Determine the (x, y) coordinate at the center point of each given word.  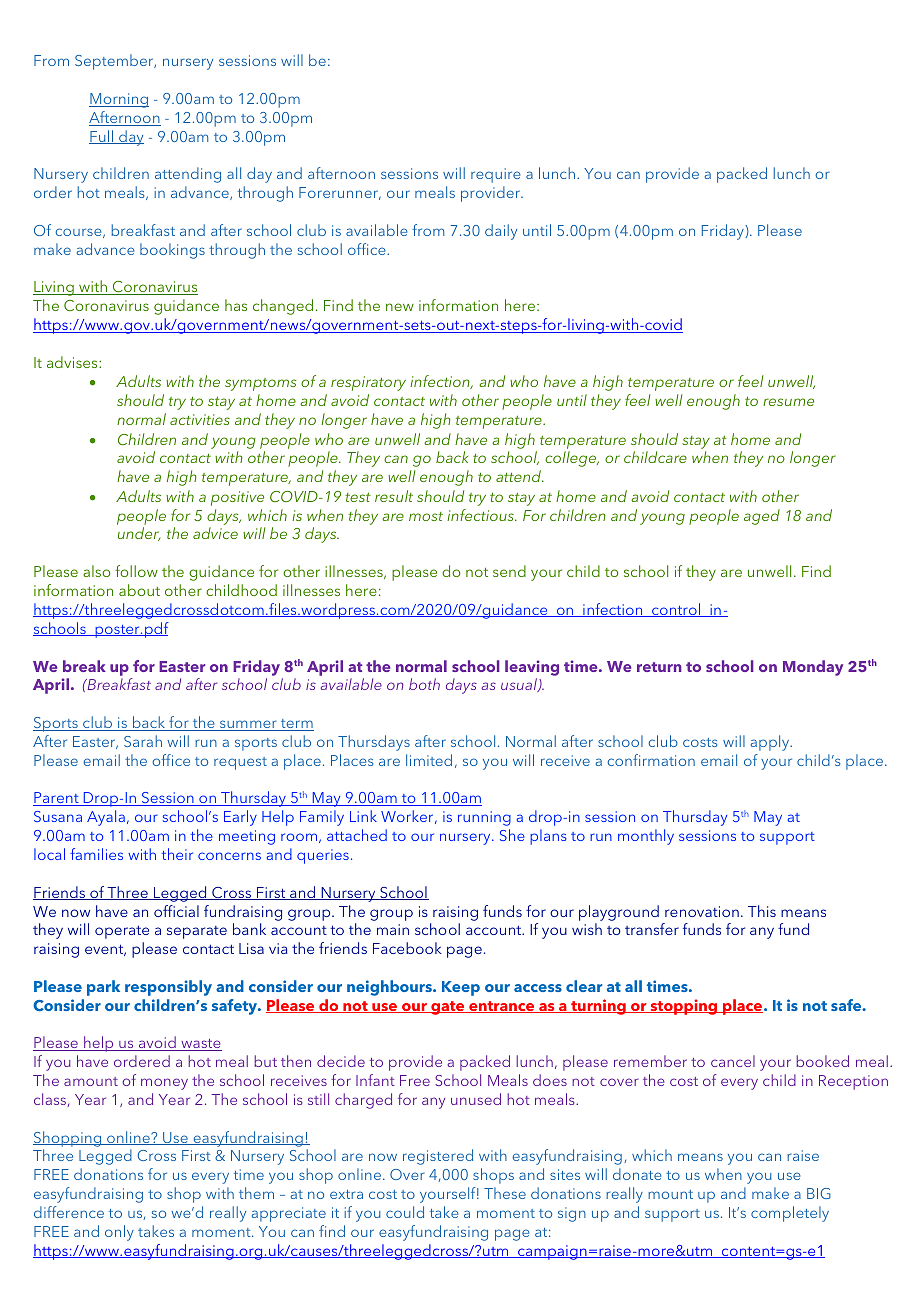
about (139, 590)
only (119, 1233)
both (424, 684)
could (405, 1212)
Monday (813, 668)
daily (501, 232)
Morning (119, 100)
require (496, 175)
